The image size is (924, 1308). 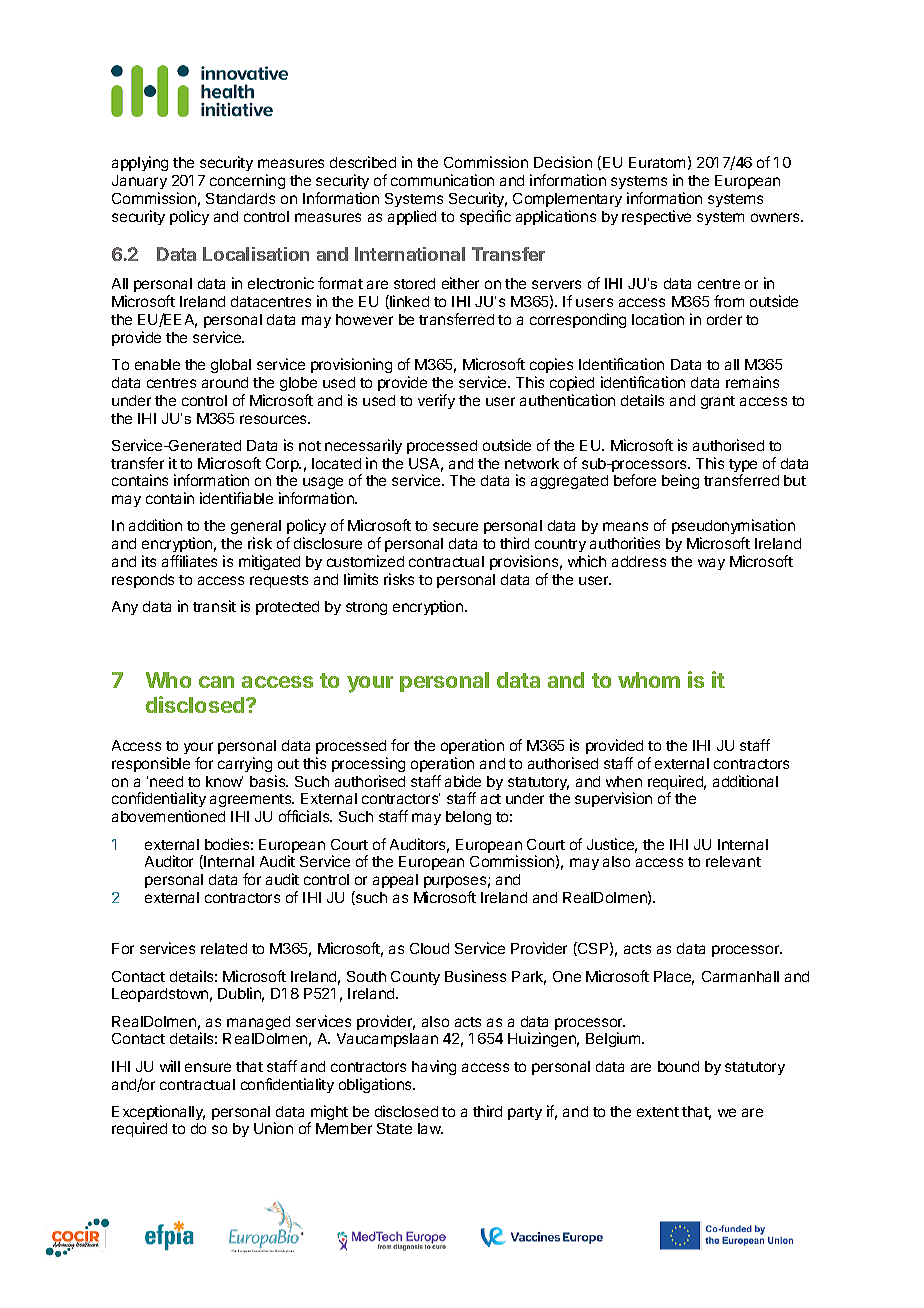 What do you see at coordinates (442, 180) in the screenshot?
I see `communication` at bounding box center [442, 180].
